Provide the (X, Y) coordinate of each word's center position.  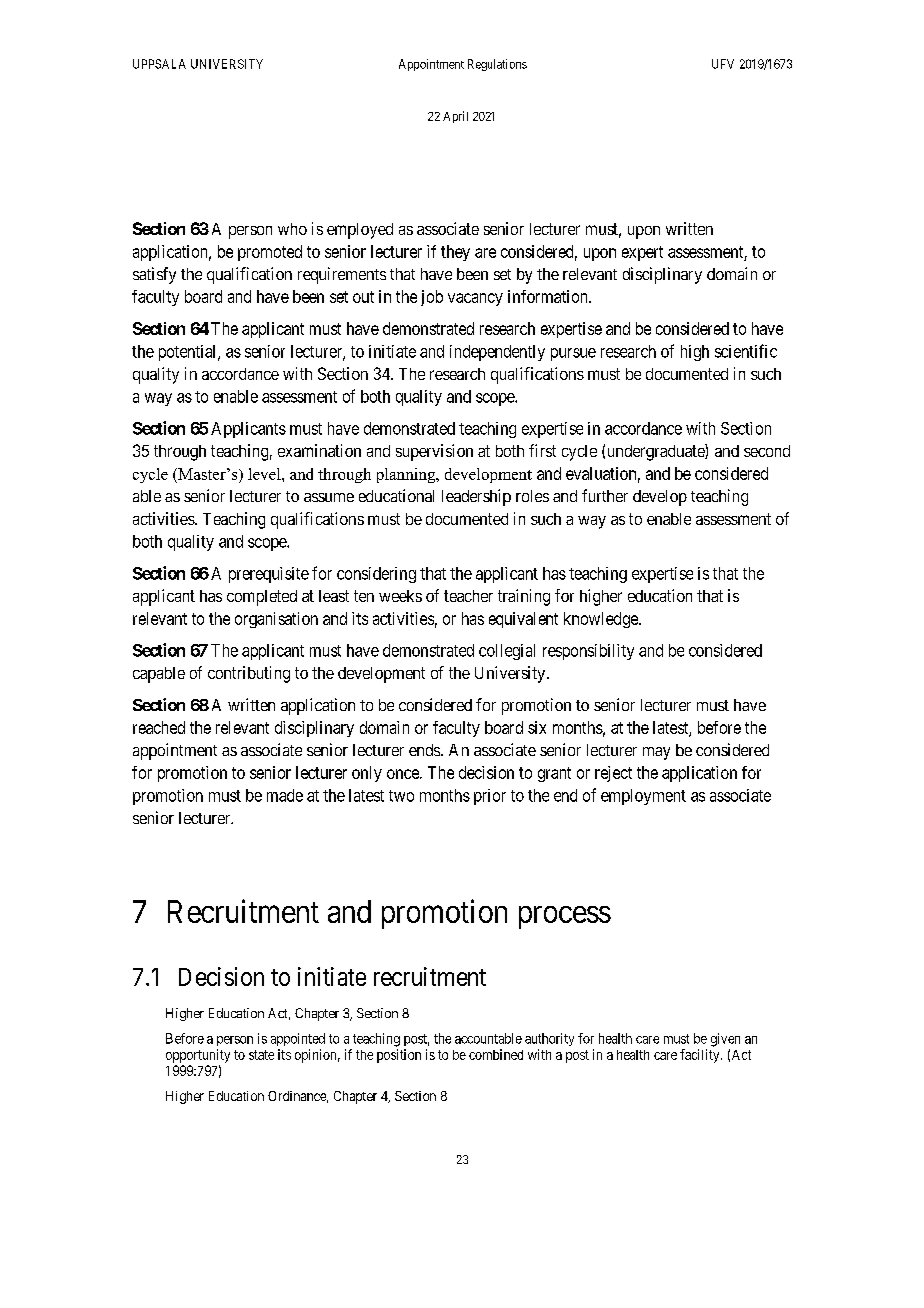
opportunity (198, 1056)
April (455, 117)
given (725, 1040)
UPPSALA (159, 64)
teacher (468, 596)
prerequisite (269, 575)
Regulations (497, 65)
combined (496, 1054)
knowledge (602, 620)
